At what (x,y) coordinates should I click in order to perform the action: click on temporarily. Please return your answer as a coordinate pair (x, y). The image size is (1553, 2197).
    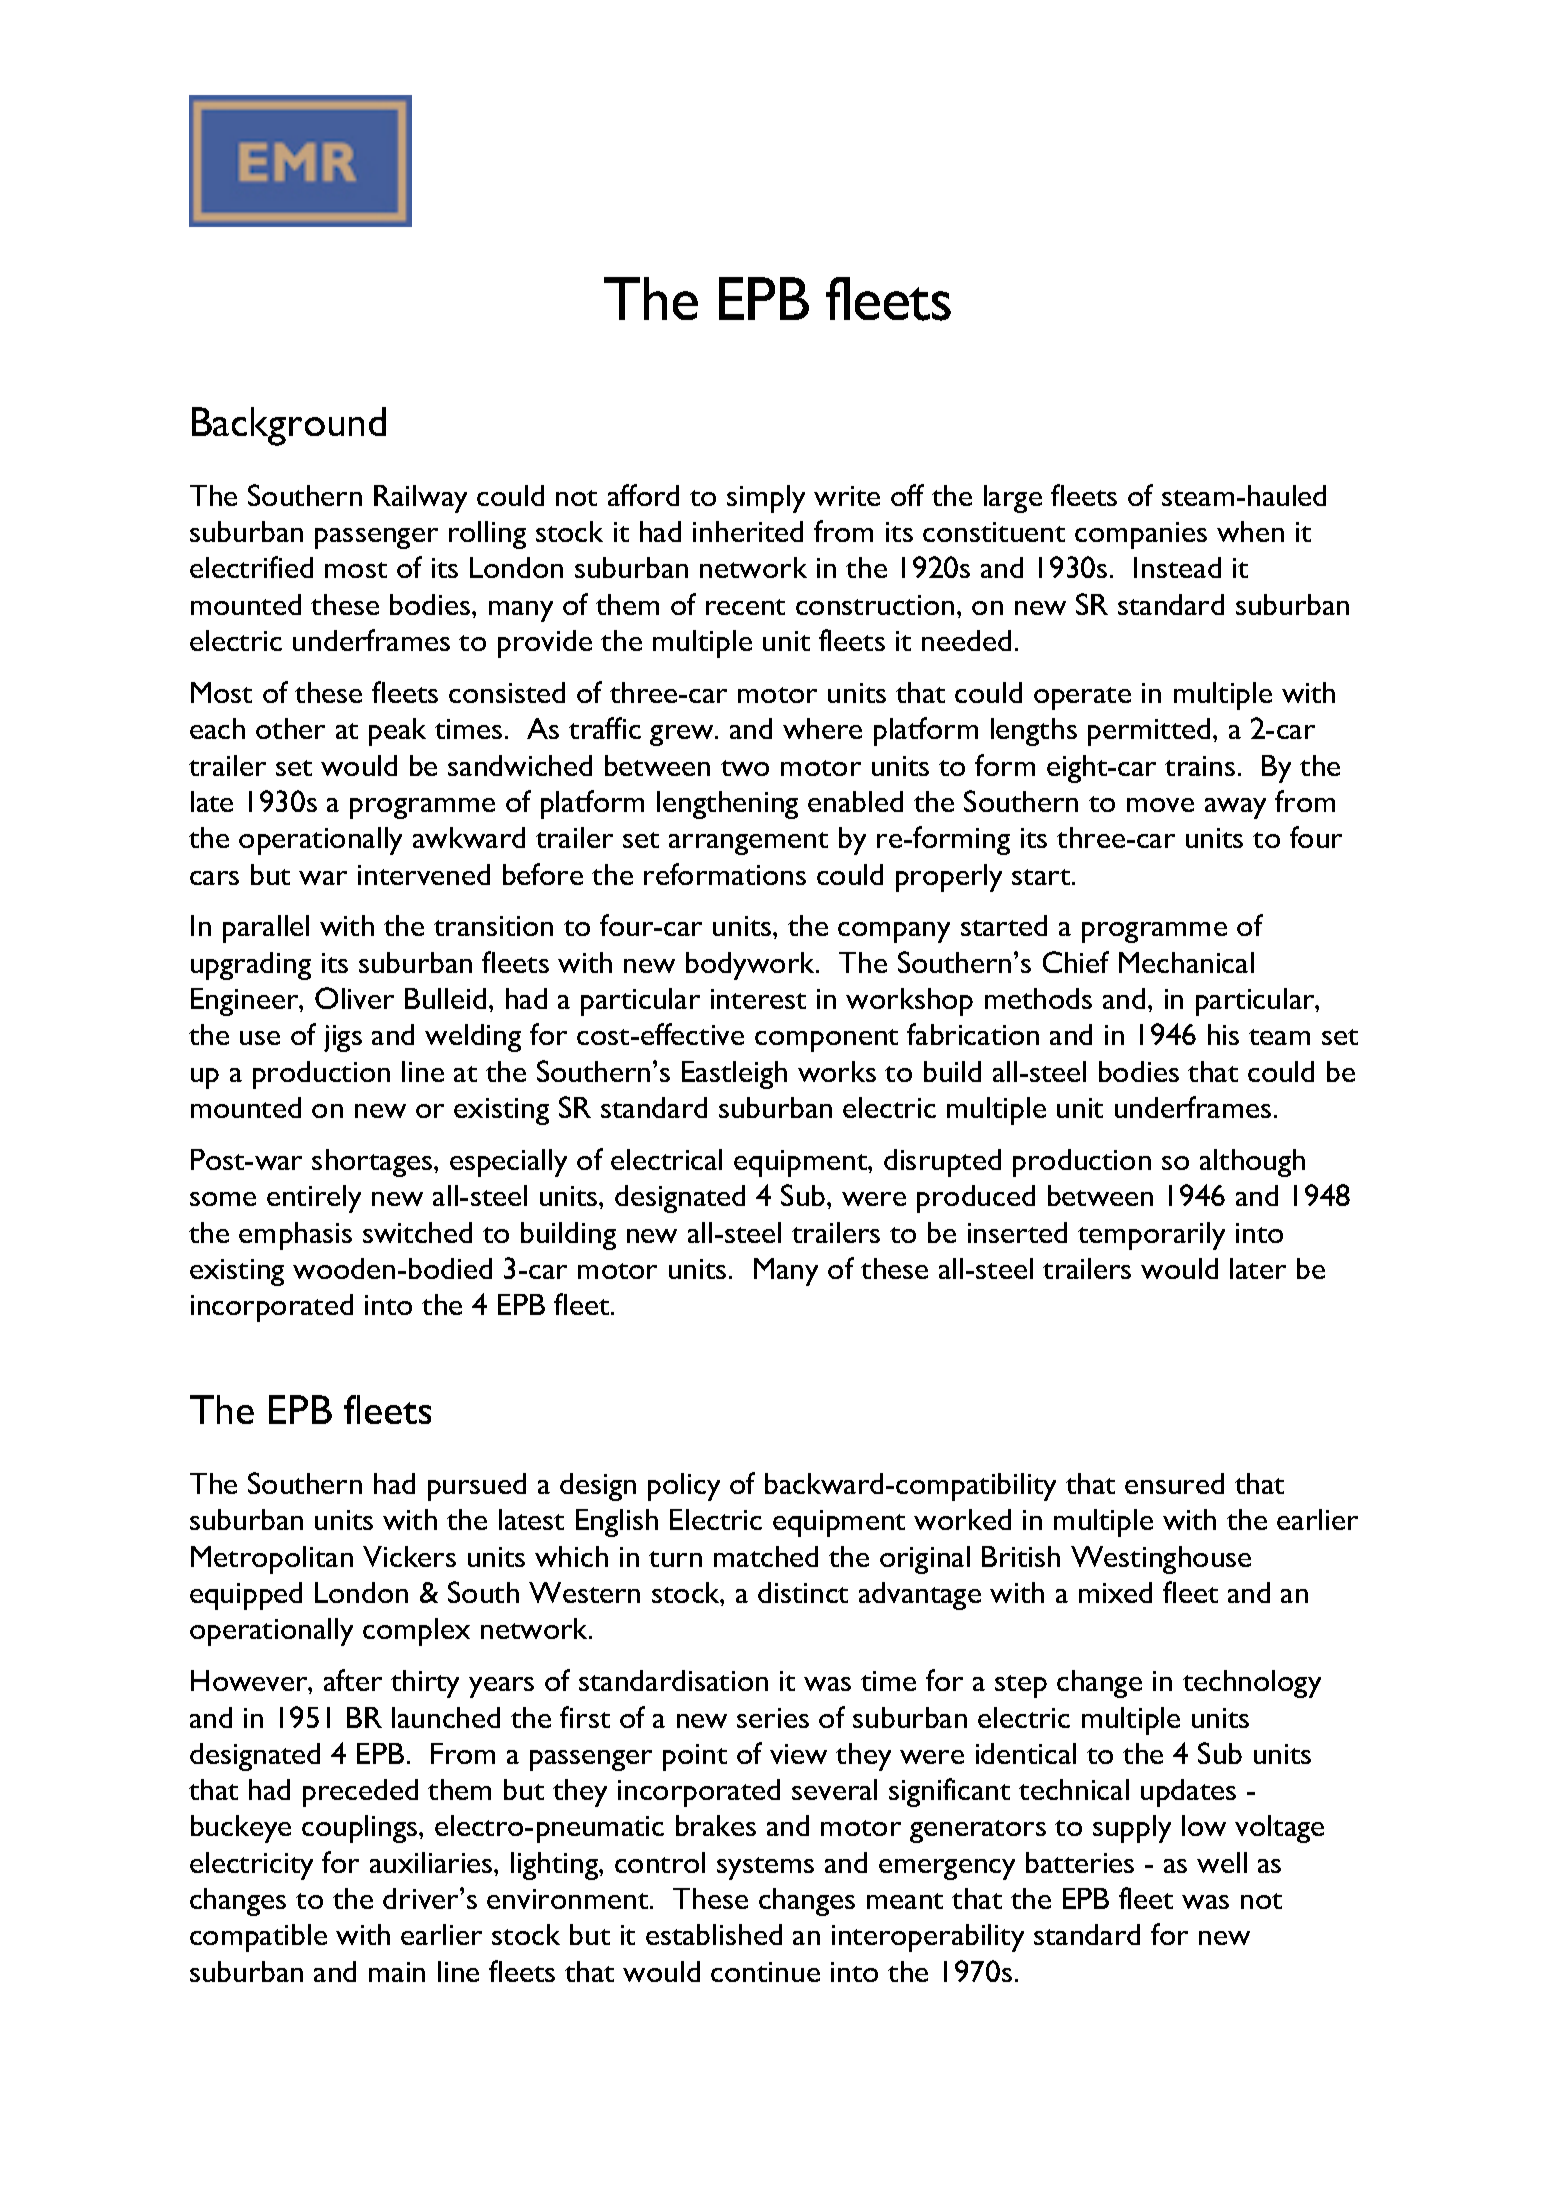
    Looking at the image, I should click on (1151, 1236).
